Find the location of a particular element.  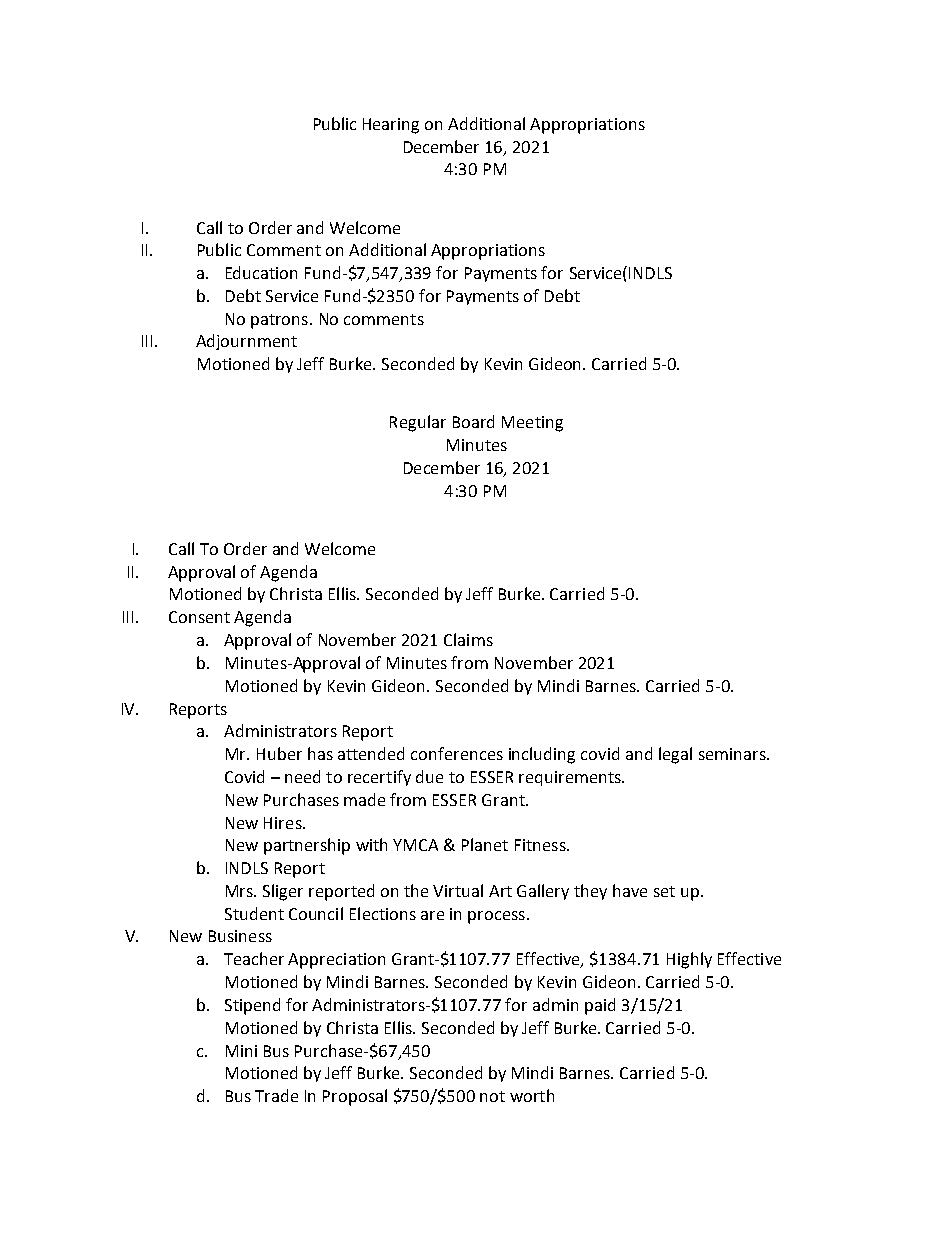

Huber is located at coordinates (279, 753).
